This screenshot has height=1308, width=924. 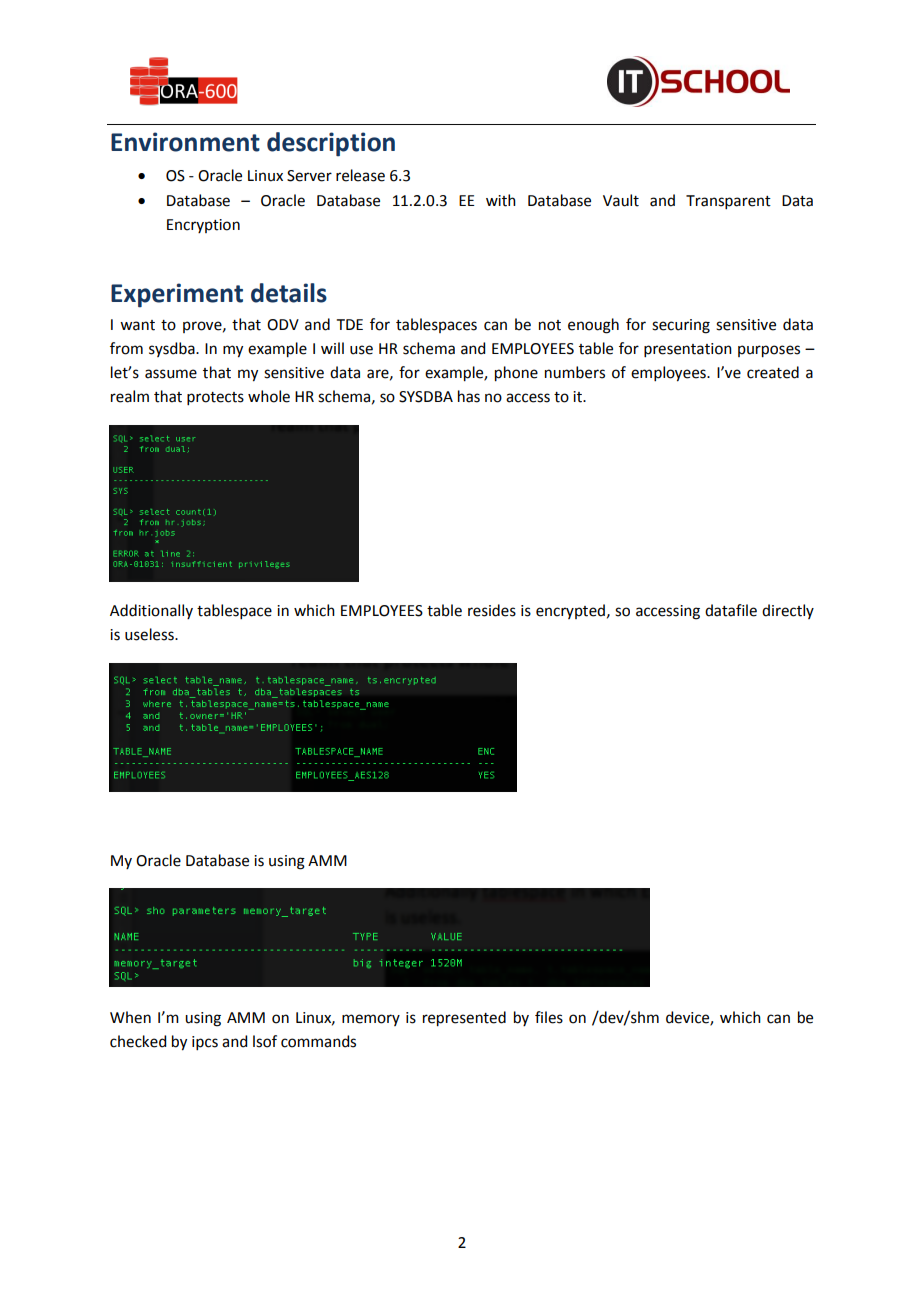 What do you see at coordinates (185, 142) in the screenshot?
I see `Environment` at bounding box center [185, 142].
